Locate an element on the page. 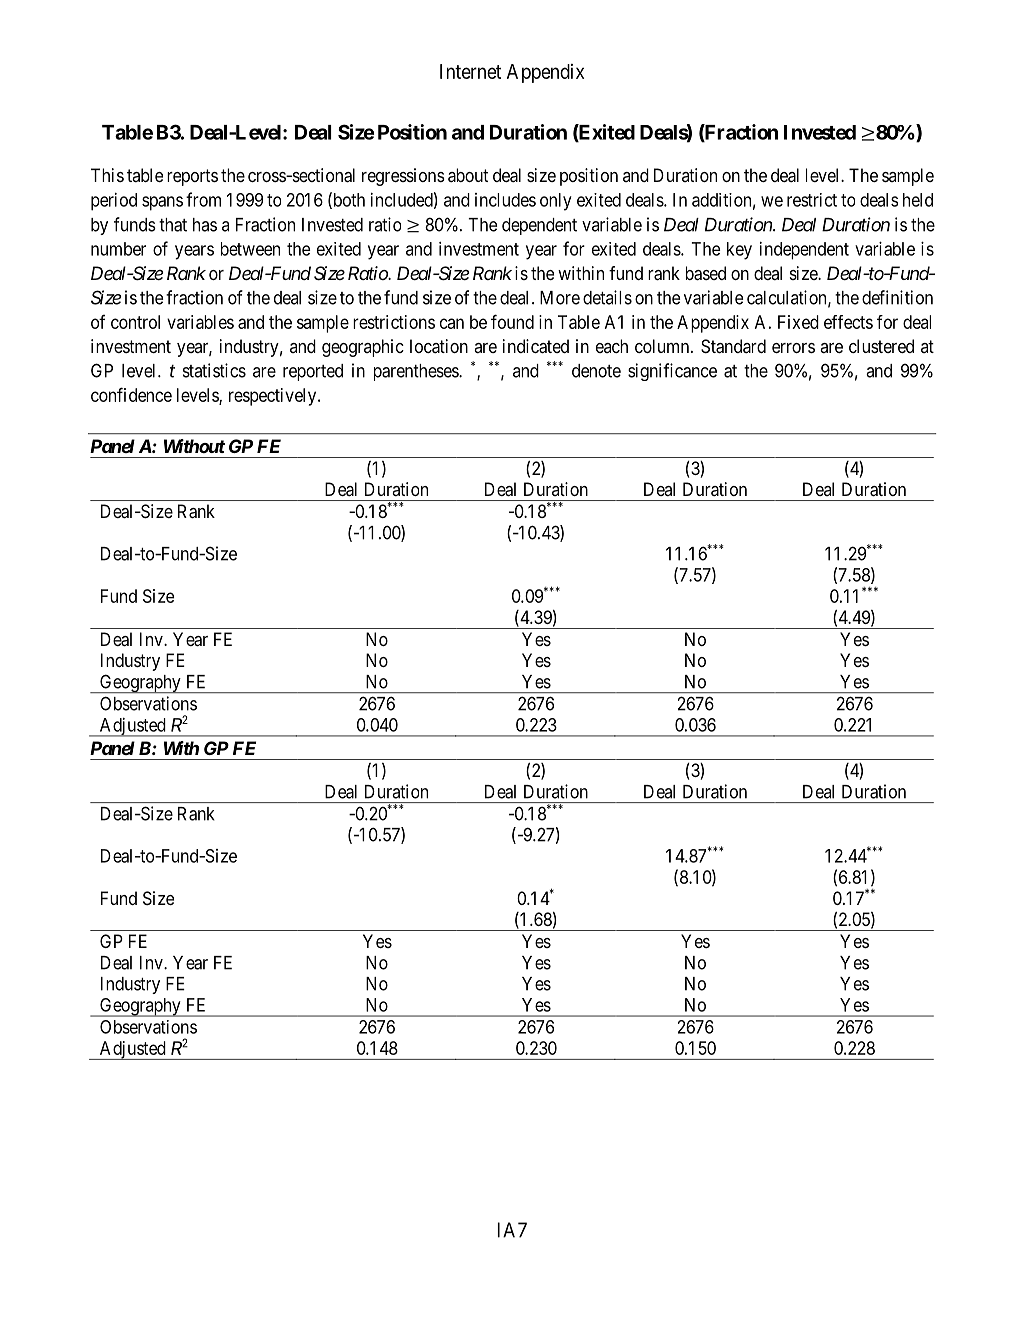 The height and width of the page is (1325, 1024). confidence is located at coordinates (131, 394).
